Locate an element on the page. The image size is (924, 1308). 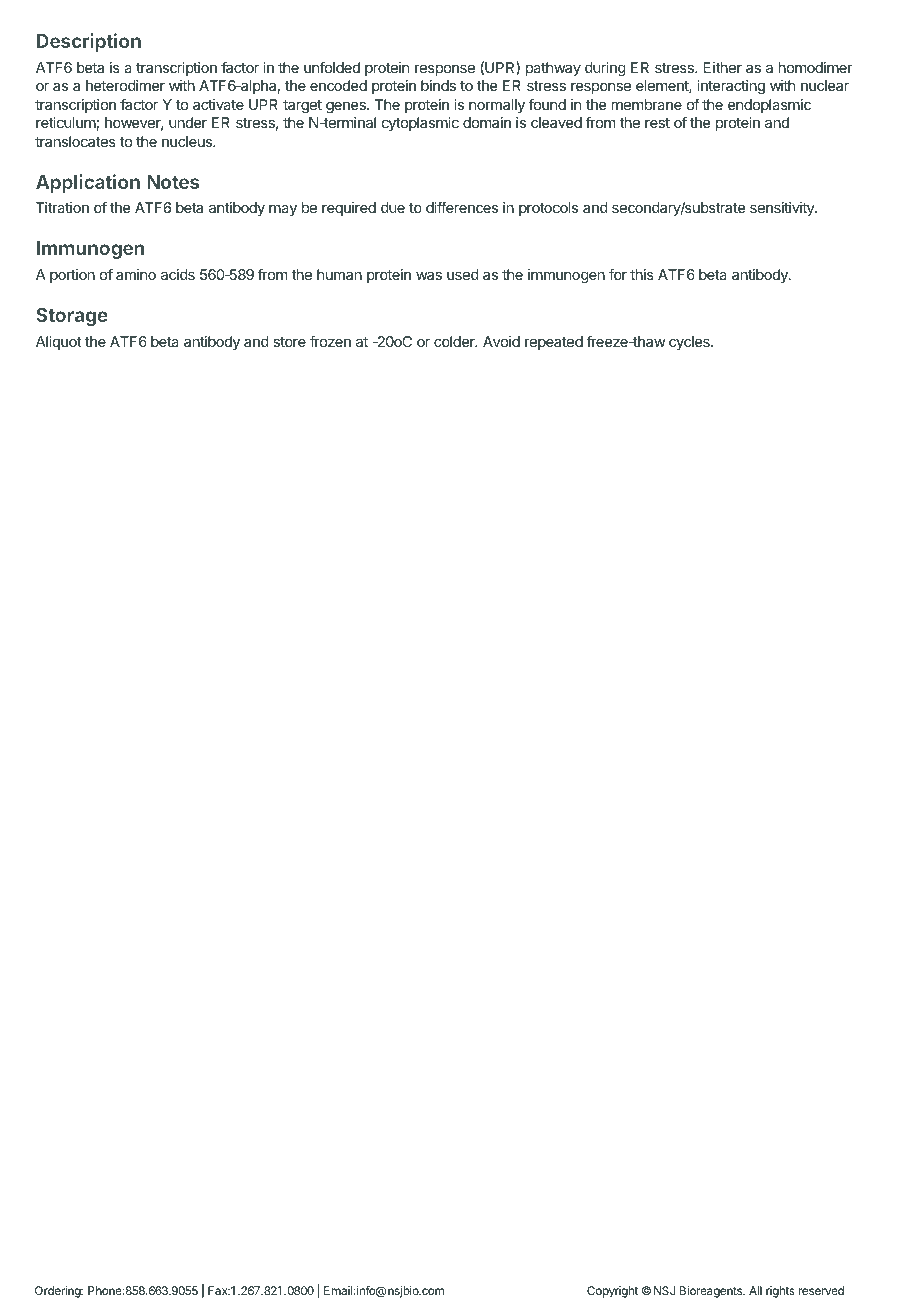
store is located at coordinates (289, 342).
